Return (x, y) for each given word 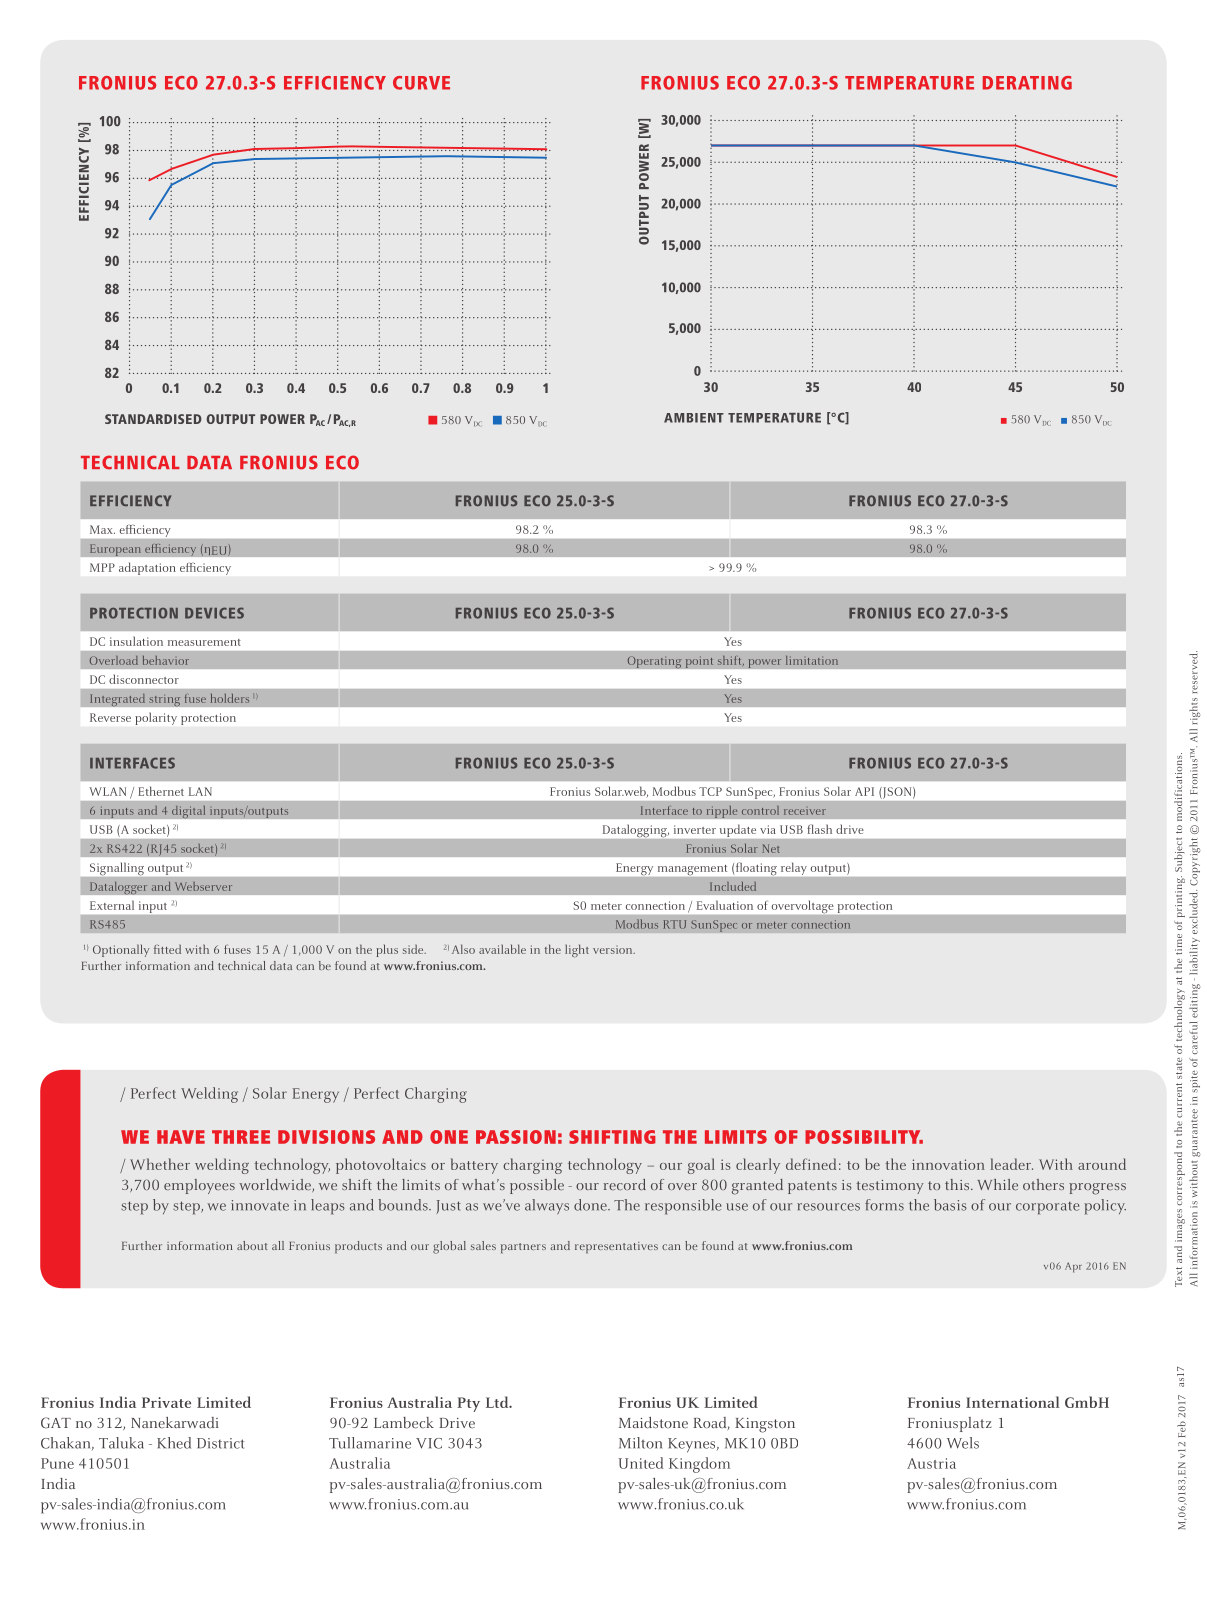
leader (1011, 1164)
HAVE (181, 1137)
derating (1027, 83)
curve (421, 83)
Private (166, 1402)
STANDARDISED (153, 419)
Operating (654, 662)
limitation (812, 660)
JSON (898, 793)
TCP (710, 791)
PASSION (516, 1137)
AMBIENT (694, 418)
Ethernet (161, 791)
